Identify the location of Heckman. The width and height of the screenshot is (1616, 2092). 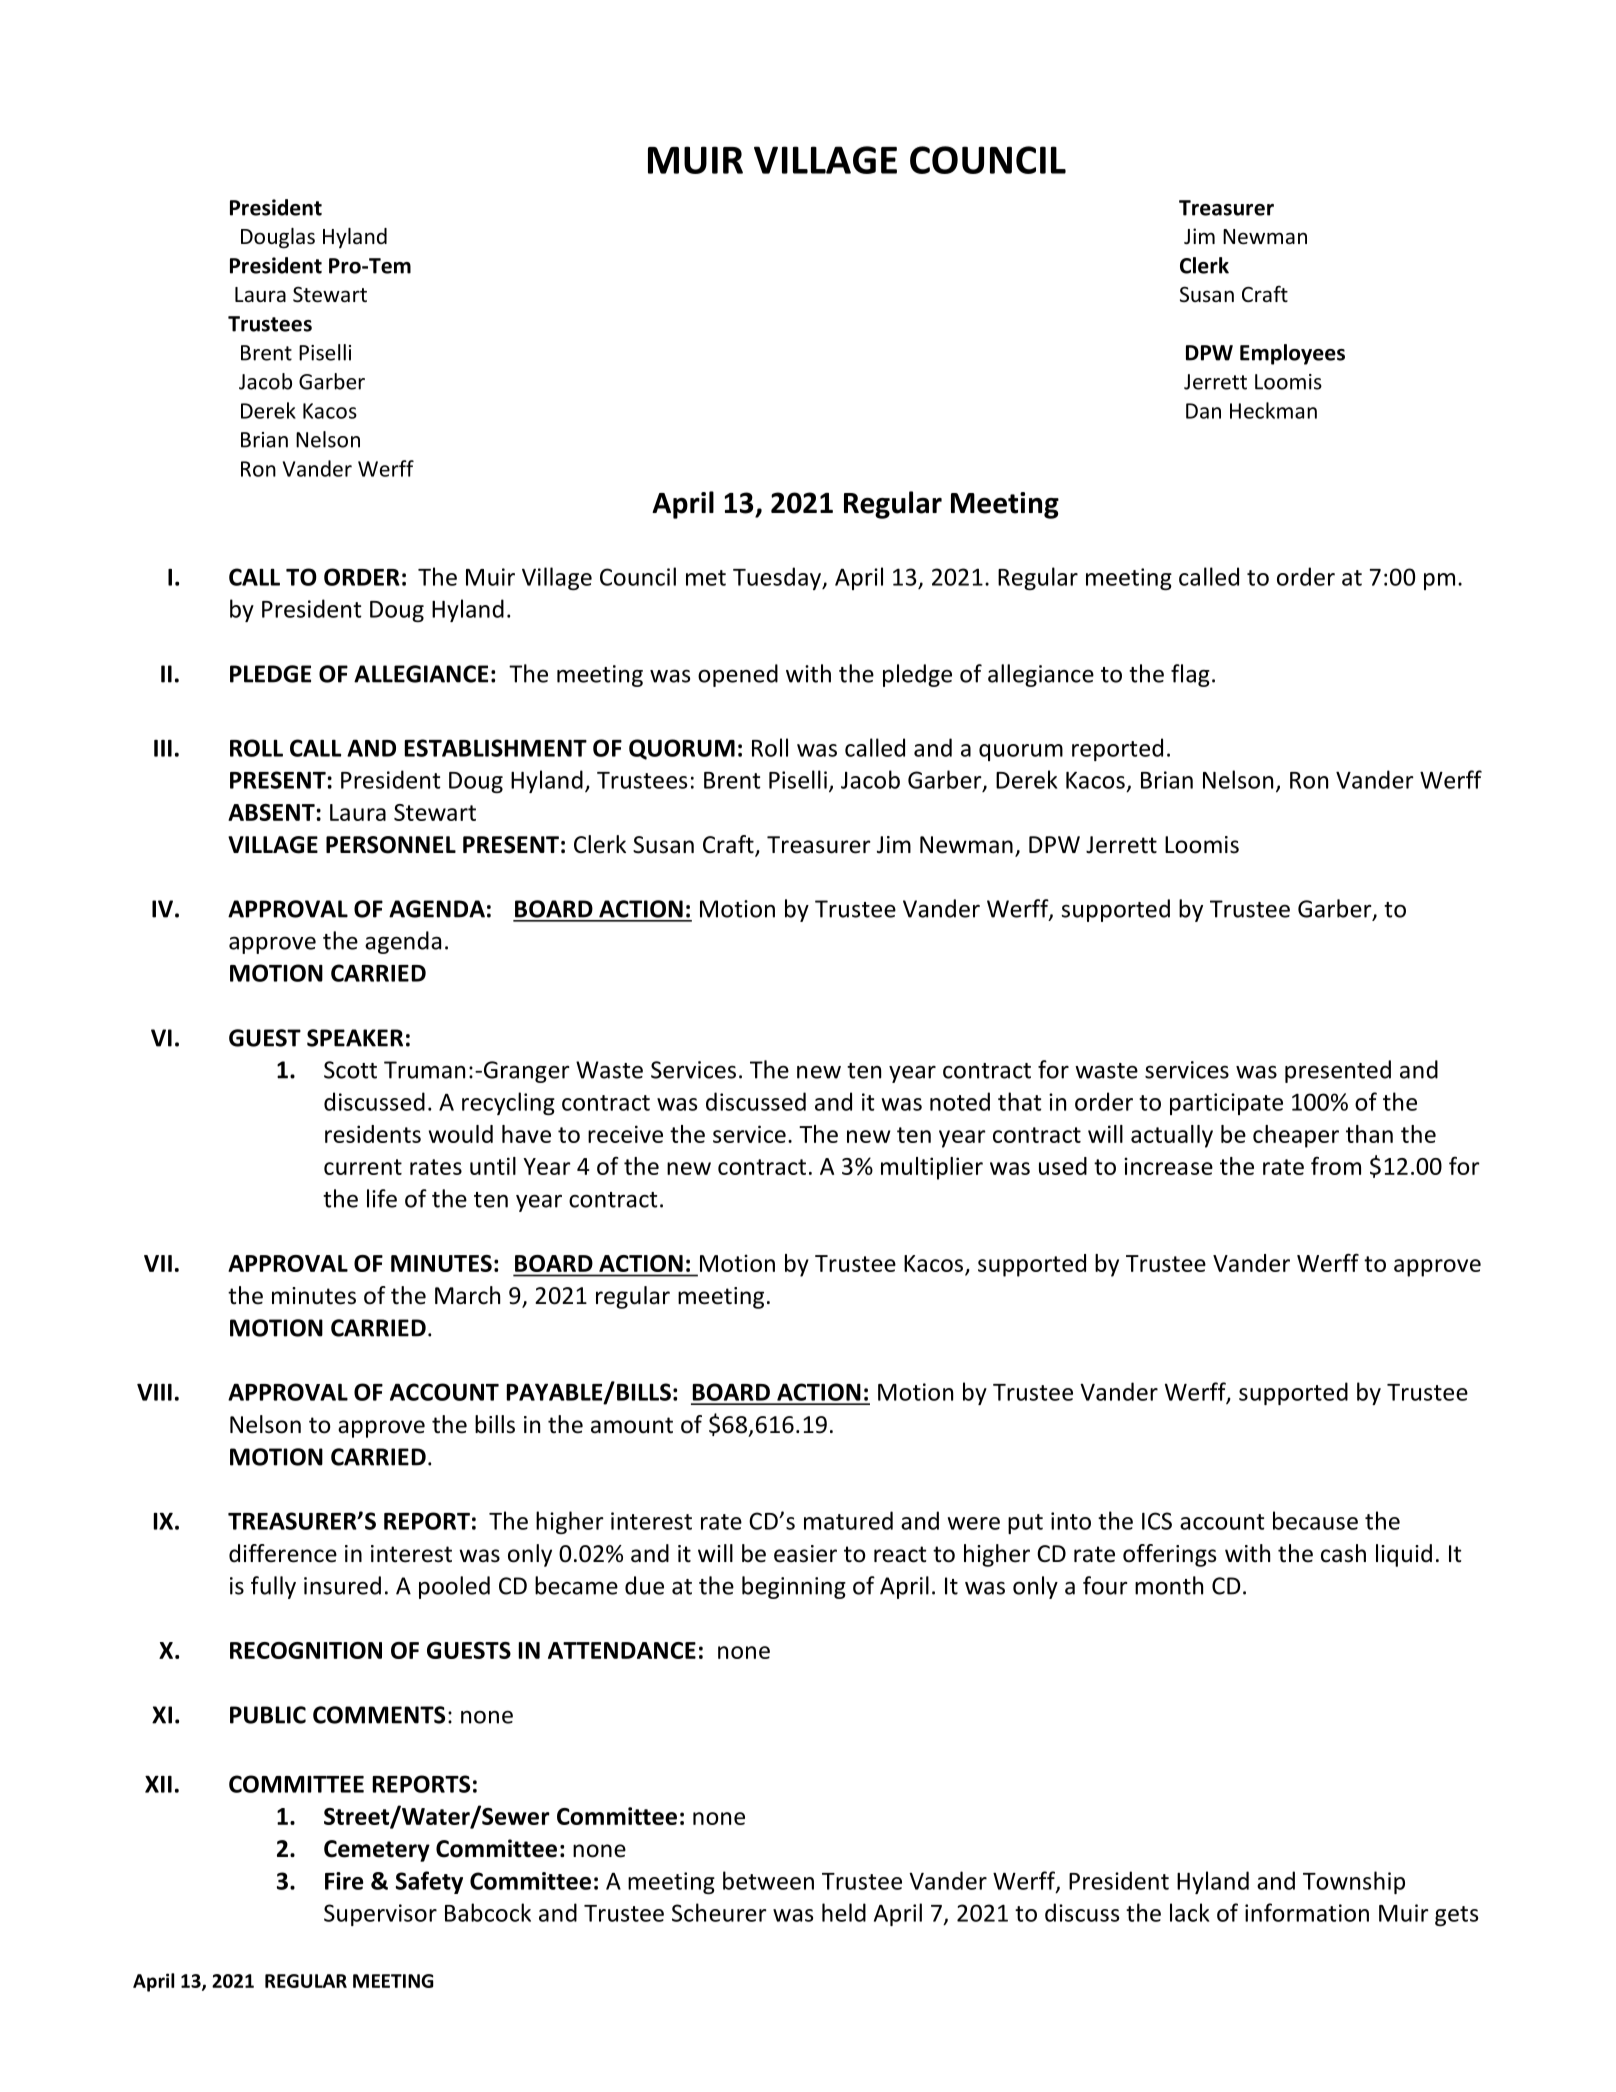
(1273, 410).
